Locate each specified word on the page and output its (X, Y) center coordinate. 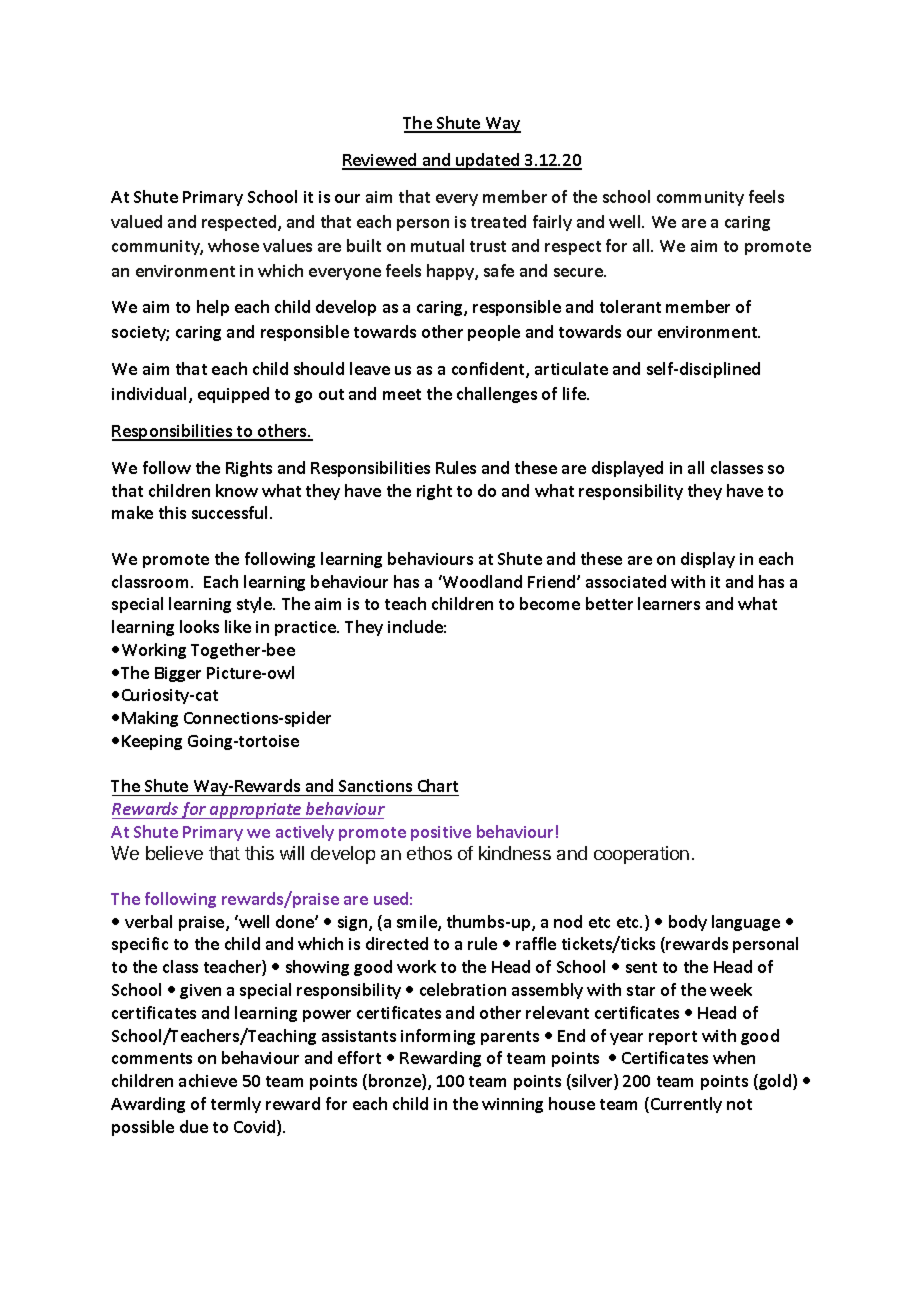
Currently (686, 1105)
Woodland (481, 581)
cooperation (641, 855)
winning (512, 1105)
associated (626, 581)
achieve (208, 1080)
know (237, 490)
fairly (552, 223)
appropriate (256, 811)
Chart (437, 787)
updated (488, 161)
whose (233, 245)
